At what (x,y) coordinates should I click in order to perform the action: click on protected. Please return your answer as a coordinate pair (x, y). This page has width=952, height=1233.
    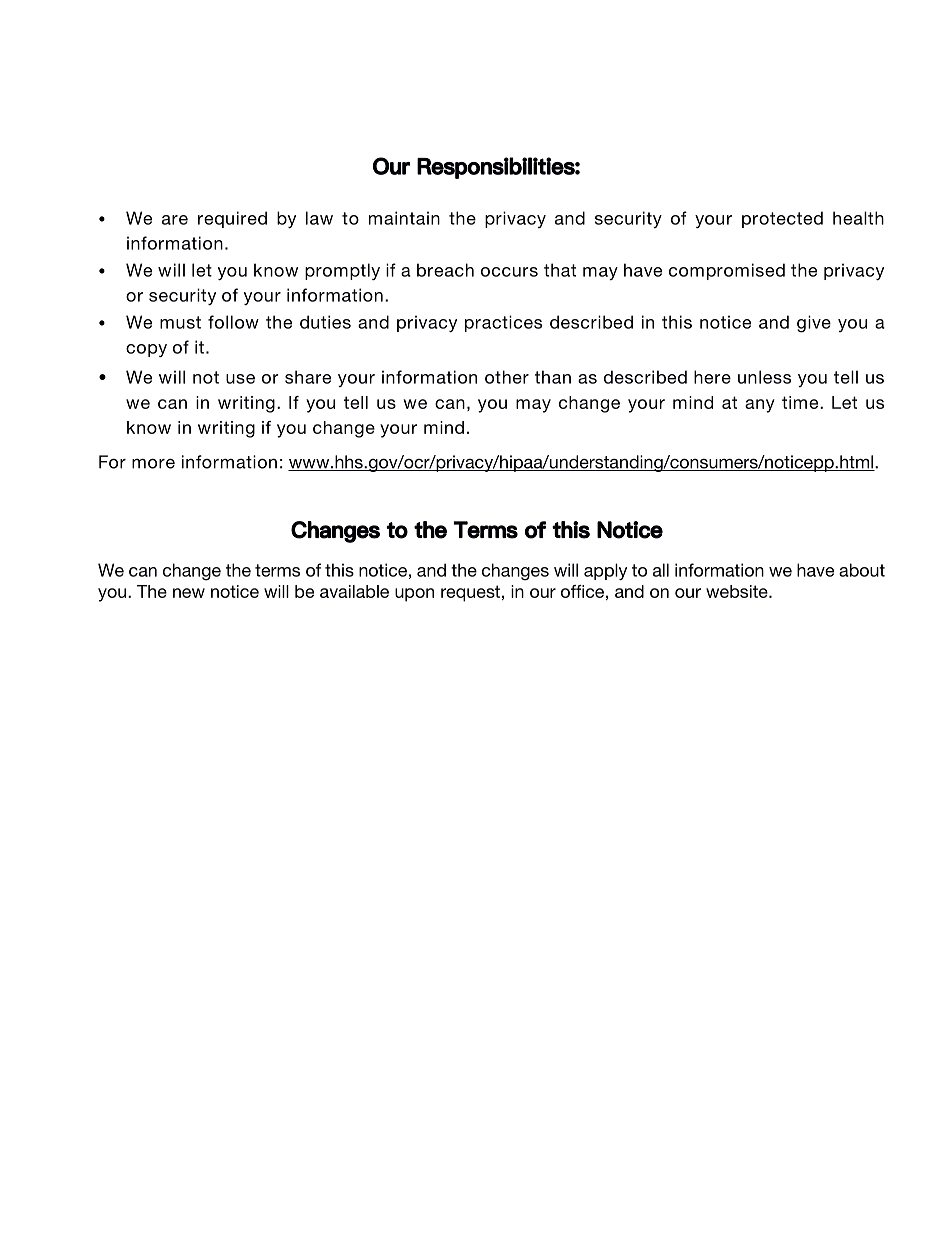
    Looking at the image, I should click on (782, 219).
